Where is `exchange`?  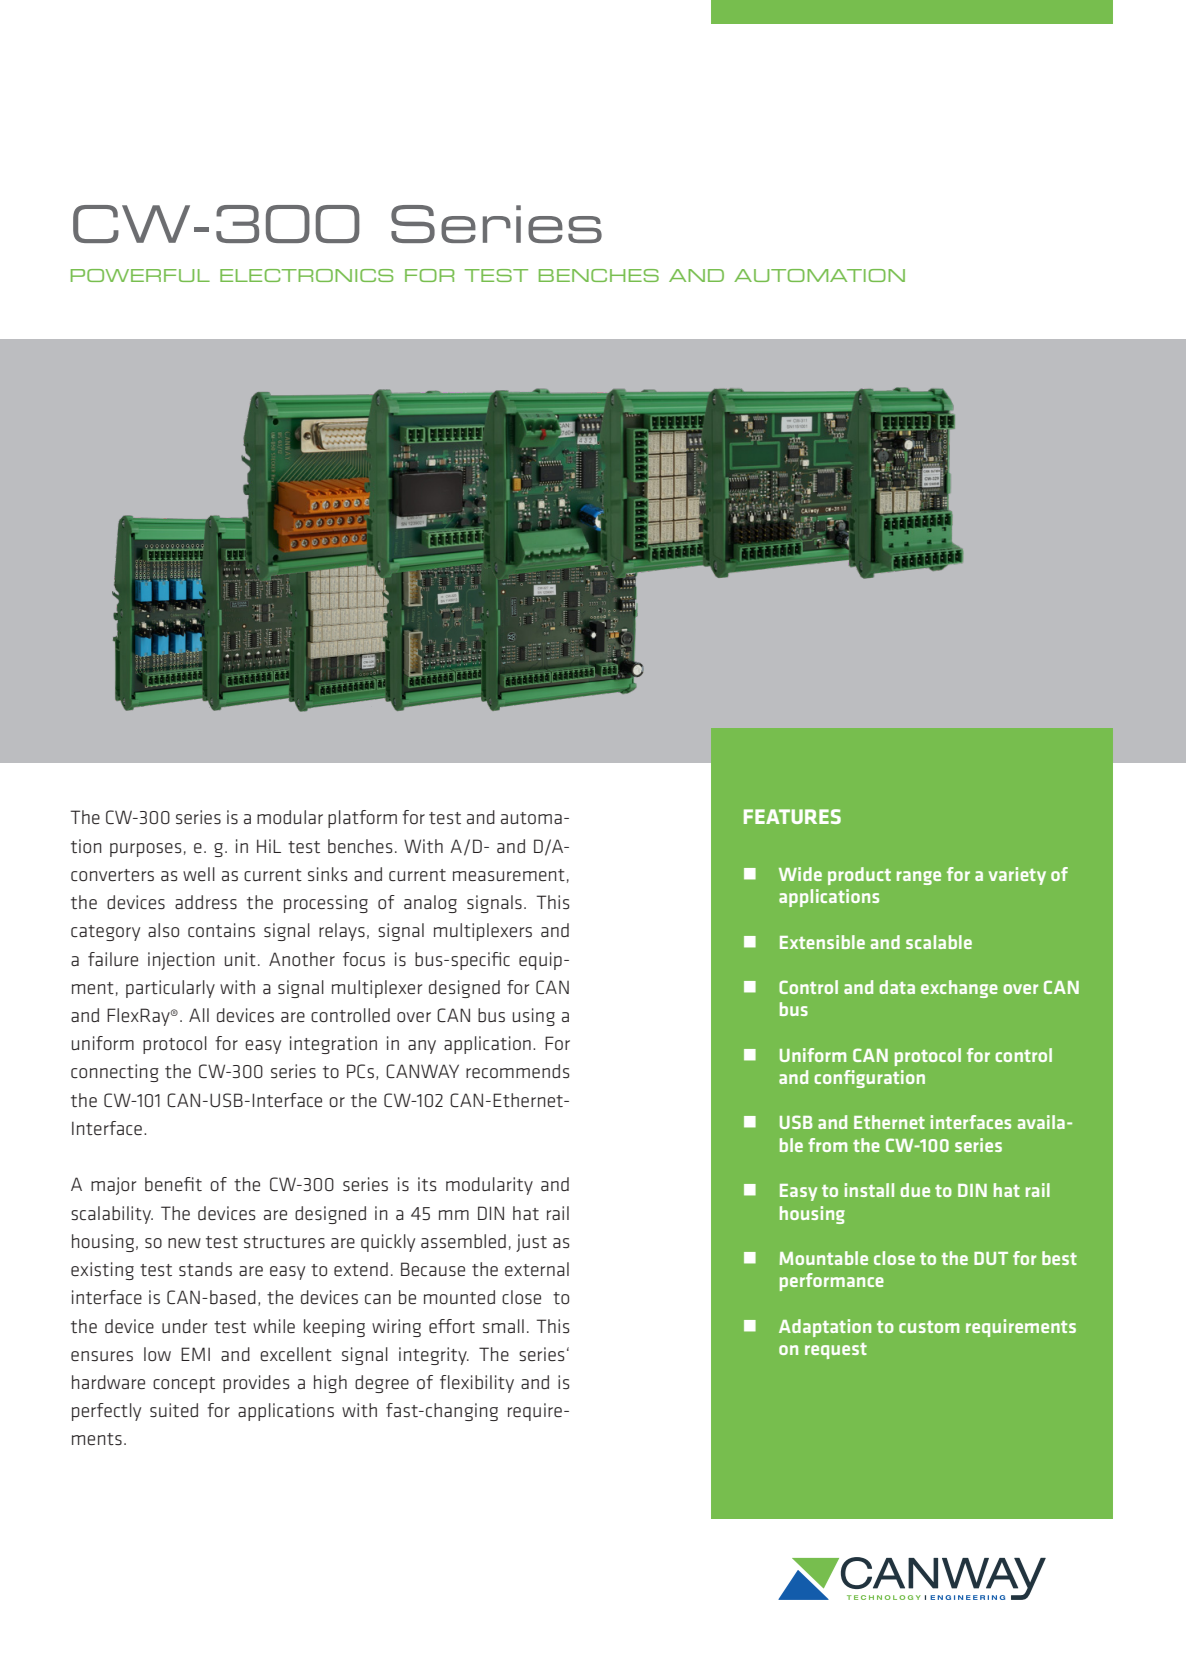
exchange is located at coordinates (959, 989).
